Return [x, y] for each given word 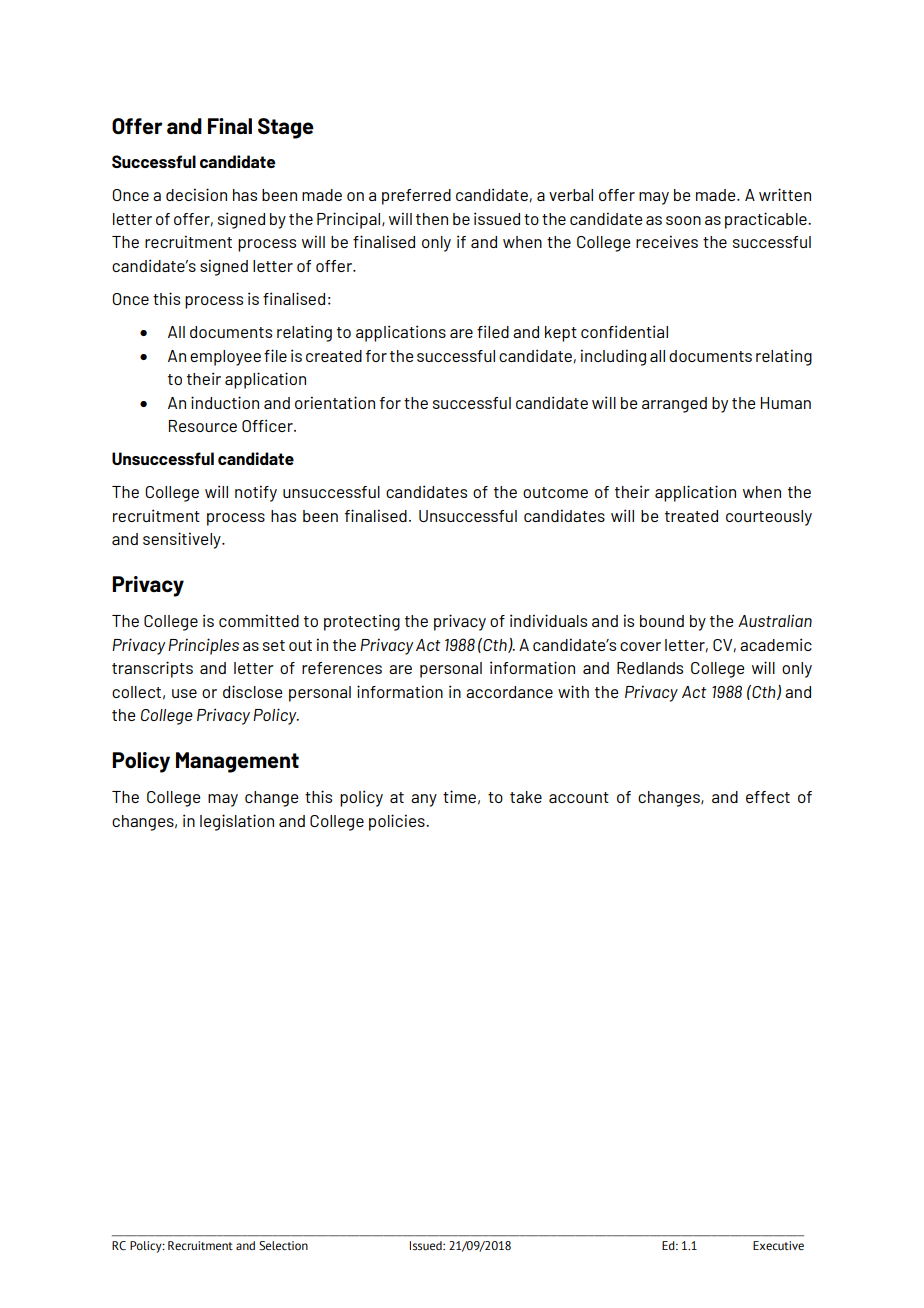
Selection [283, 1246]
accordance [509, 692]
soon [683, 220]
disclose [253, 691]
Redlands [650, 668]
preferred [416, 197]
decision [196, 194]
